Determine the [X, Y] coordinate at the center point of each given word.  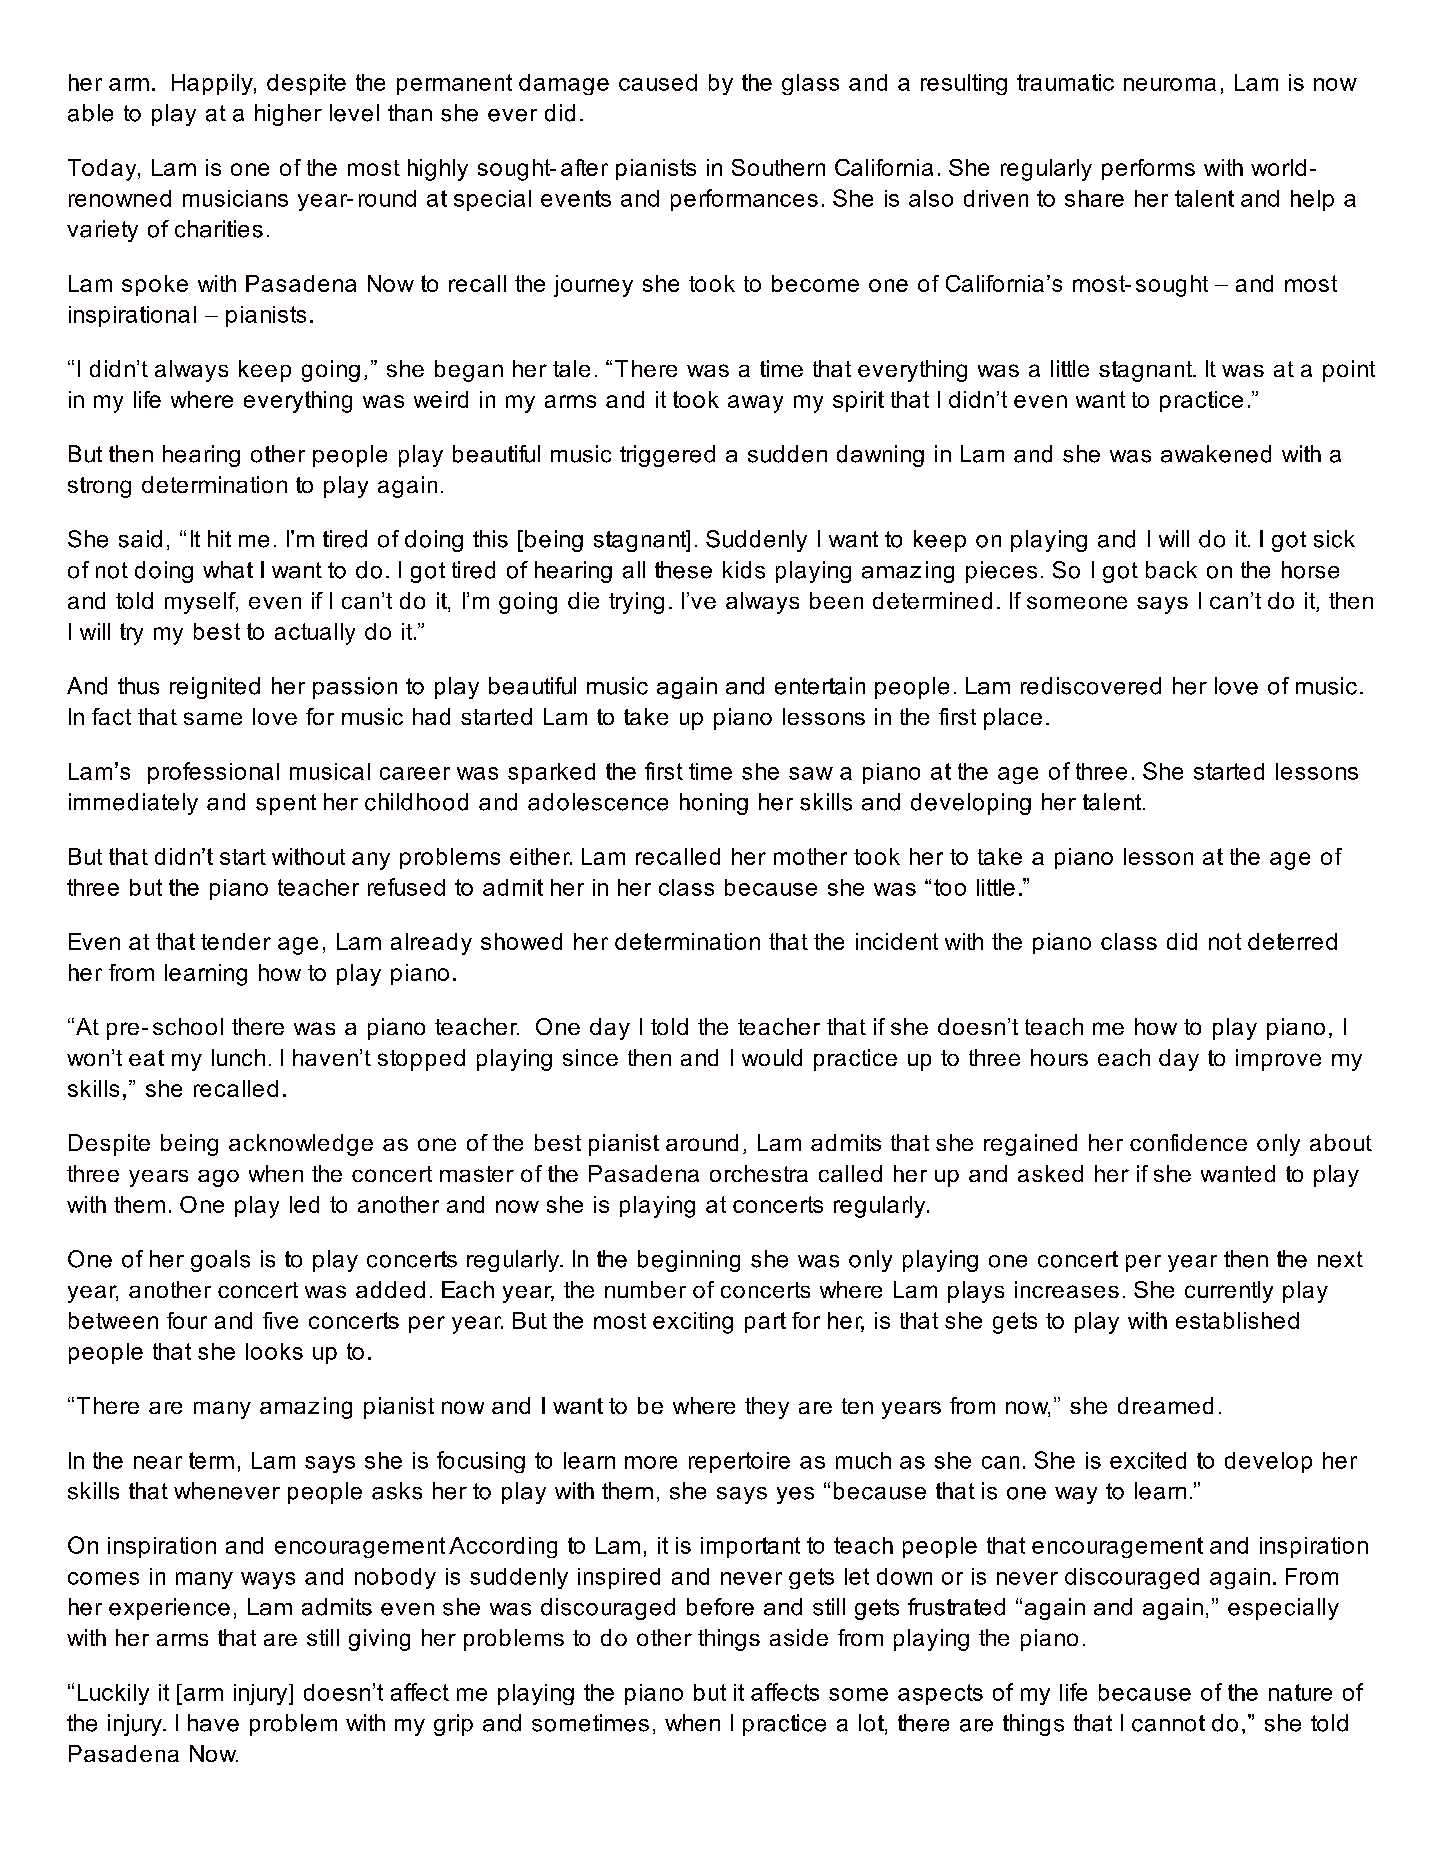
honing [714, 804]
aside [799, 1637]
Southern [778, 167]
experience [169, 1609]
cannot [1168, 1723]
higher [288, 115]
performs [1148, 169]
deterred [1292, 941]
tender [236, 941]
